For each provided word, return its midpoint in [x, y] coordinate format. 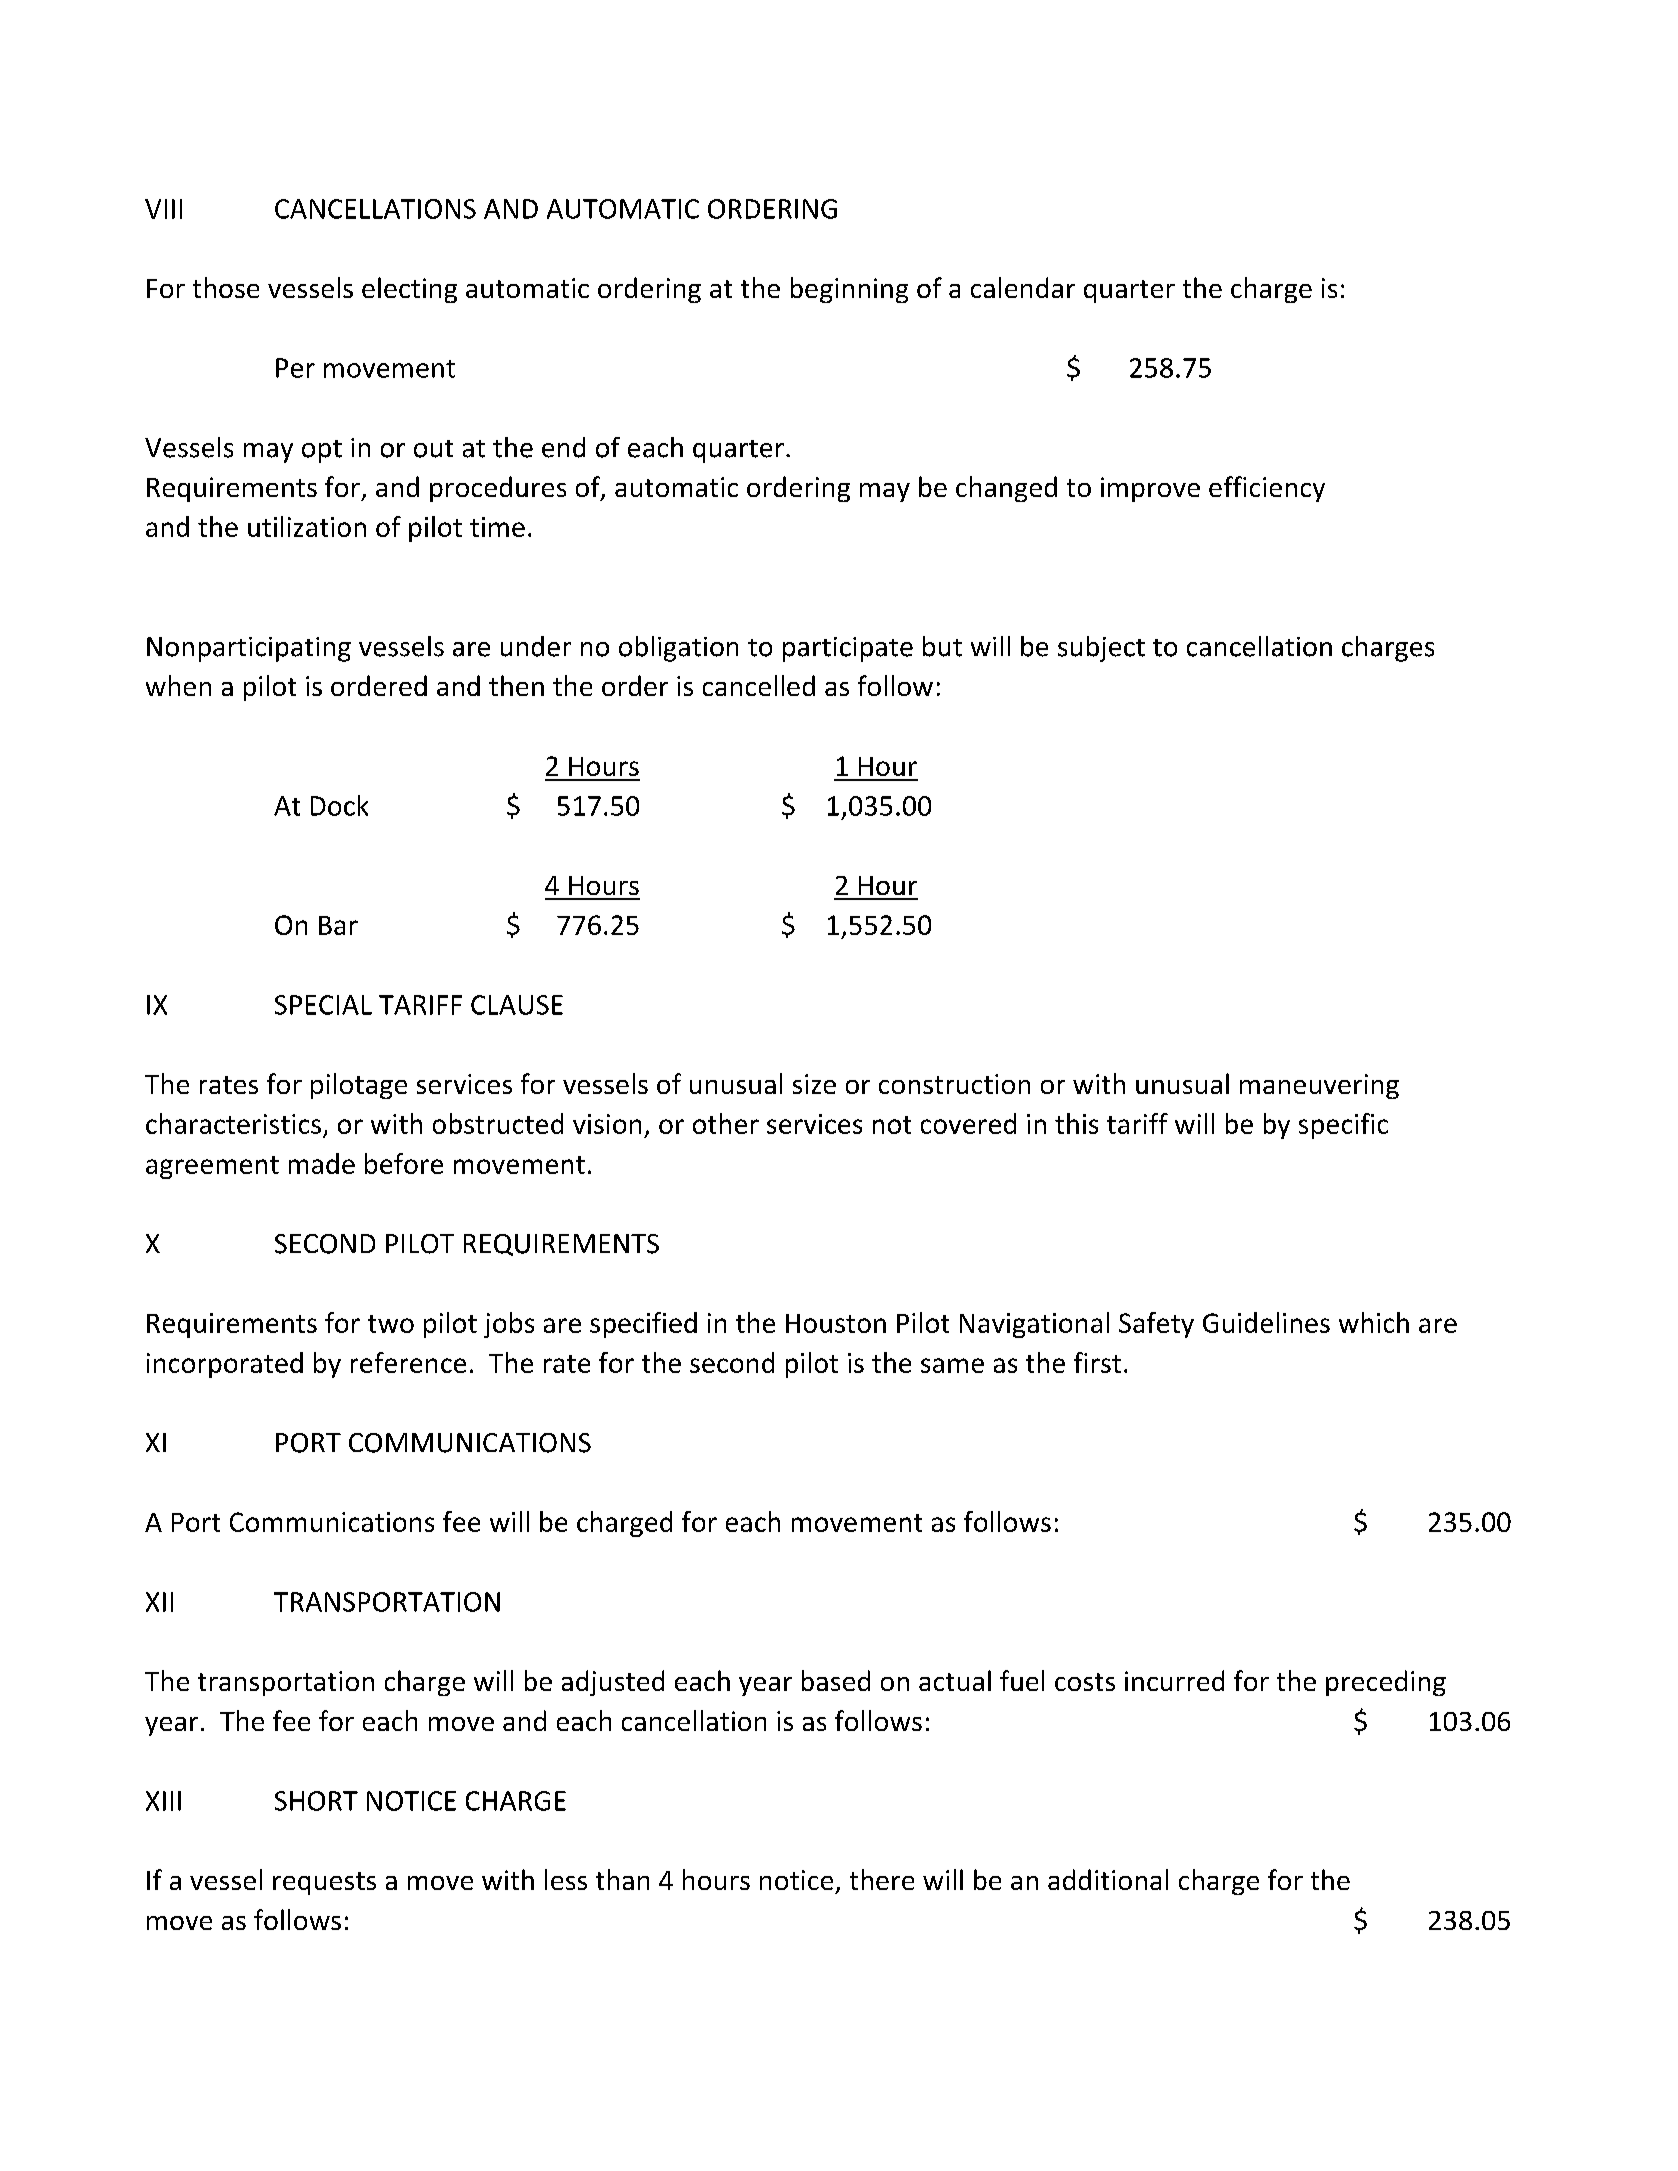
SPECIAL [323, 1005]
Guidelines [1266, 1322]
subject [1101, 649]
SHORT [316, 1801]
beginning [849, 290]
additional [1108, 1879]
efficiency [1267, 489]
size [814, 1084]
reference [408, 1362]
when [178, 685]
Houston [836, 1323]
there [882, 1879]
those [226, 287]
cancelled [759, 685]
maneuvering [1319, 1086]
